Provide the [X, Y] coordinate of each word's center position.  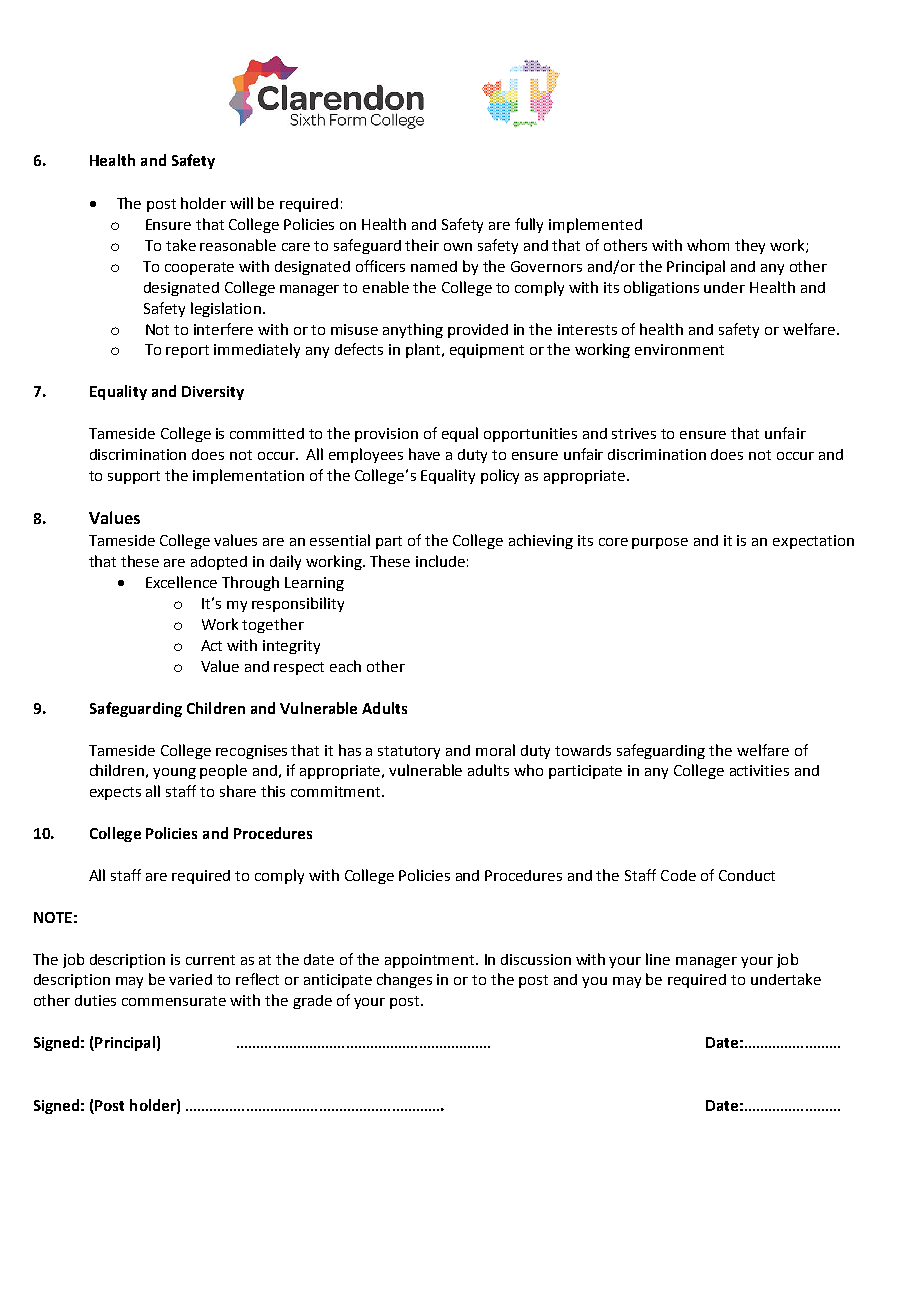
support [134, 477]
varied [190, 979]
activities [759, 770]
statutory [409, 752]
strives [634, 433]
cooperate [199, 268]
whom [708, 245]
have [424, 454]
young [174, 773]
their [422, 245]
